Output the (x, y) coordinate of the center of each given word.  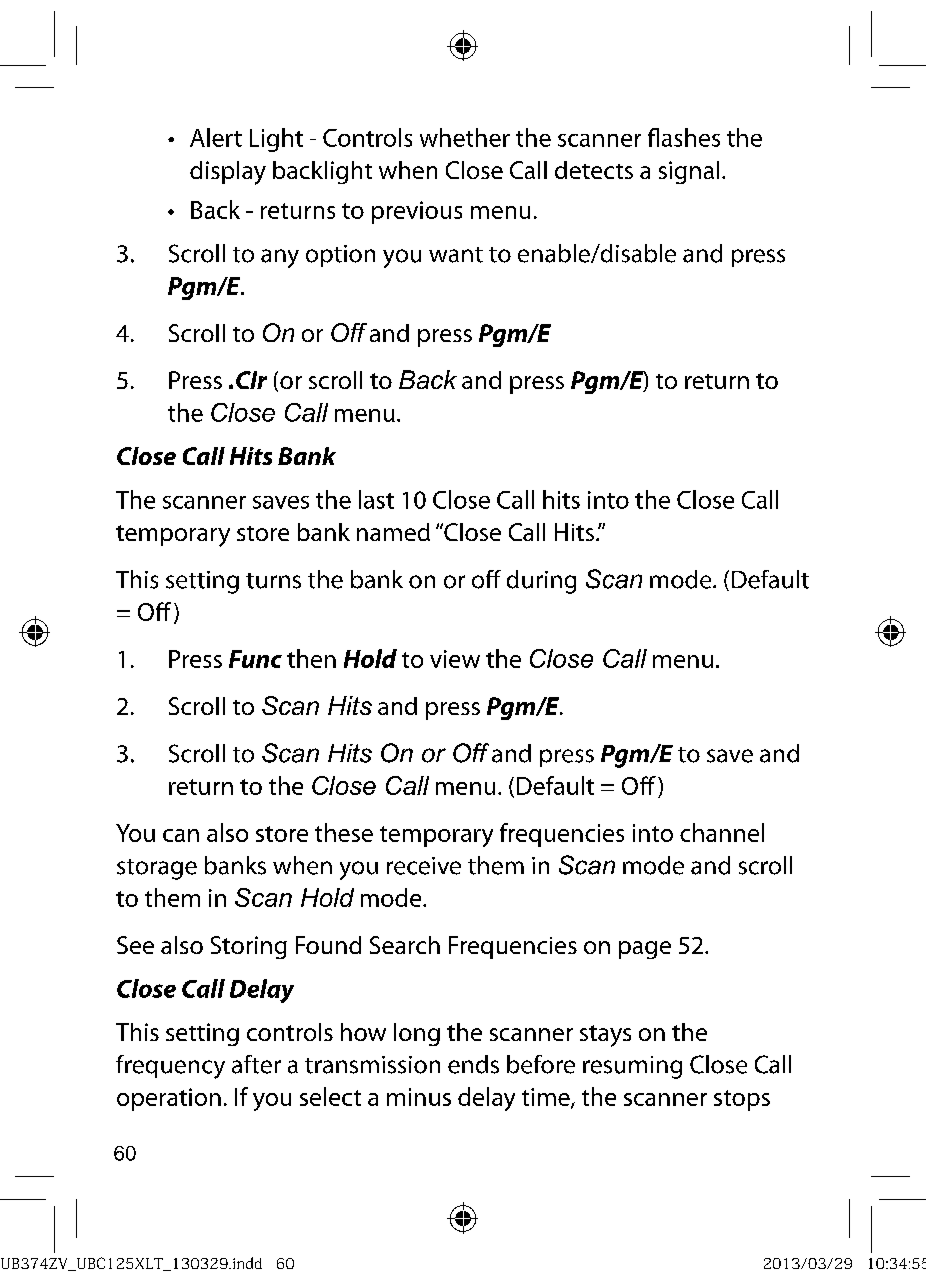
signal (689, 172)
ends (473, 1064)
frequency (170, 1067)
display (228, 173)
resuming (632, 1067)
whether (465, 137)
